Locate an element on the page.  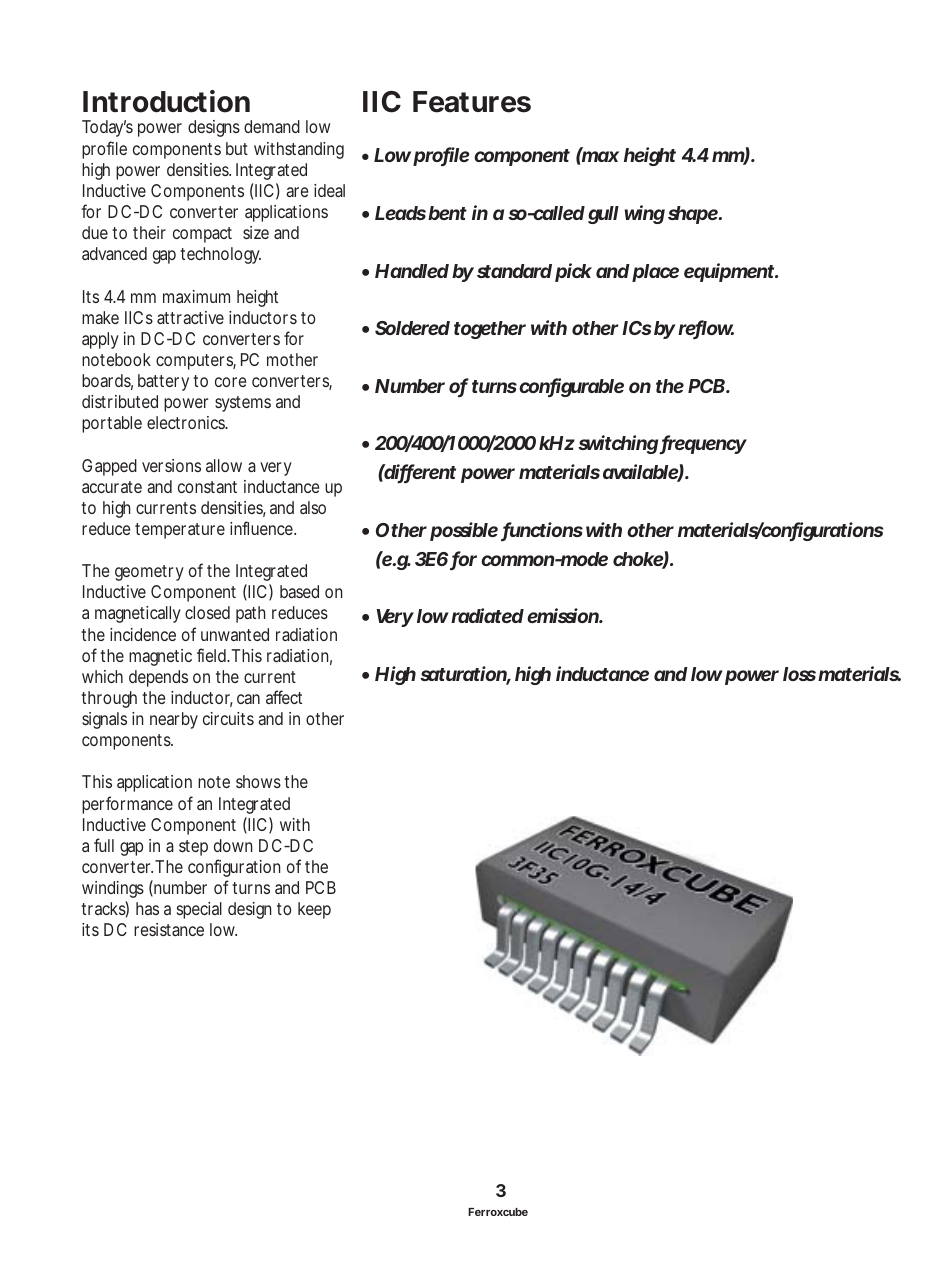
Introduction is located at coordinates (166, 101).
